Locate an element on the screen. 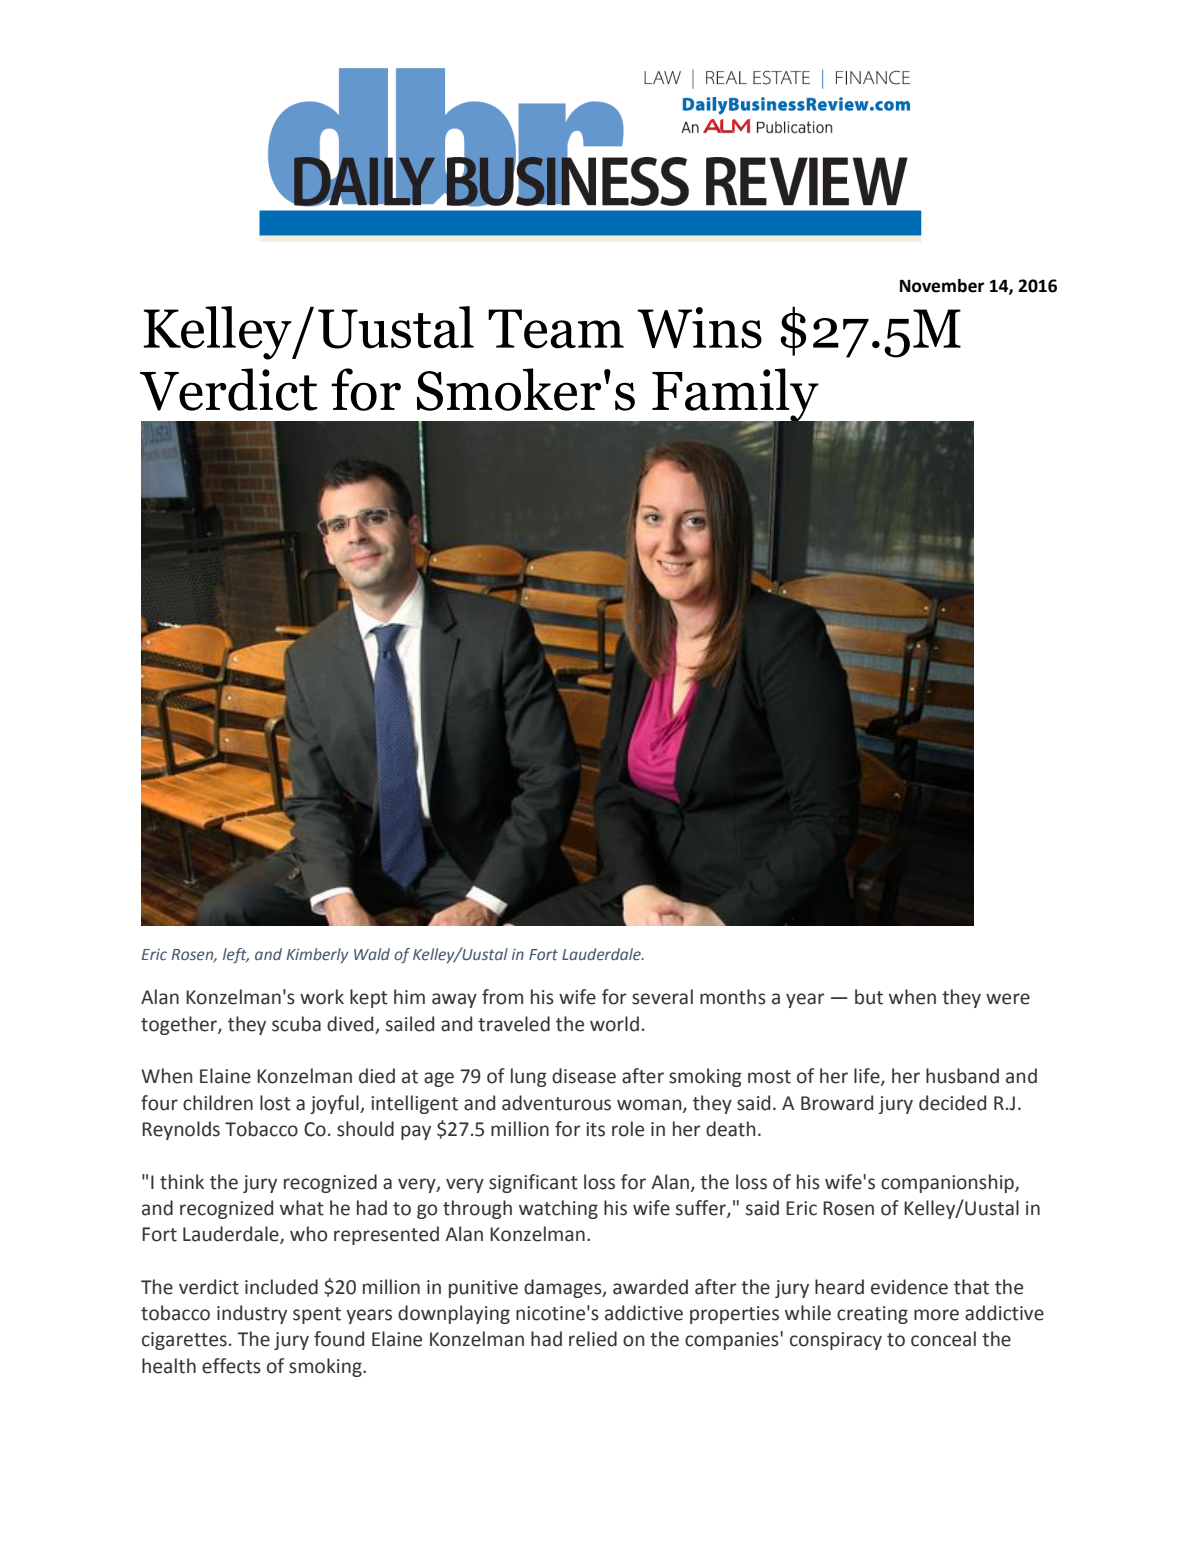 The width and height of the screenshot is (1199, 1552). Kimberly is located at coordinates (317, 956).
